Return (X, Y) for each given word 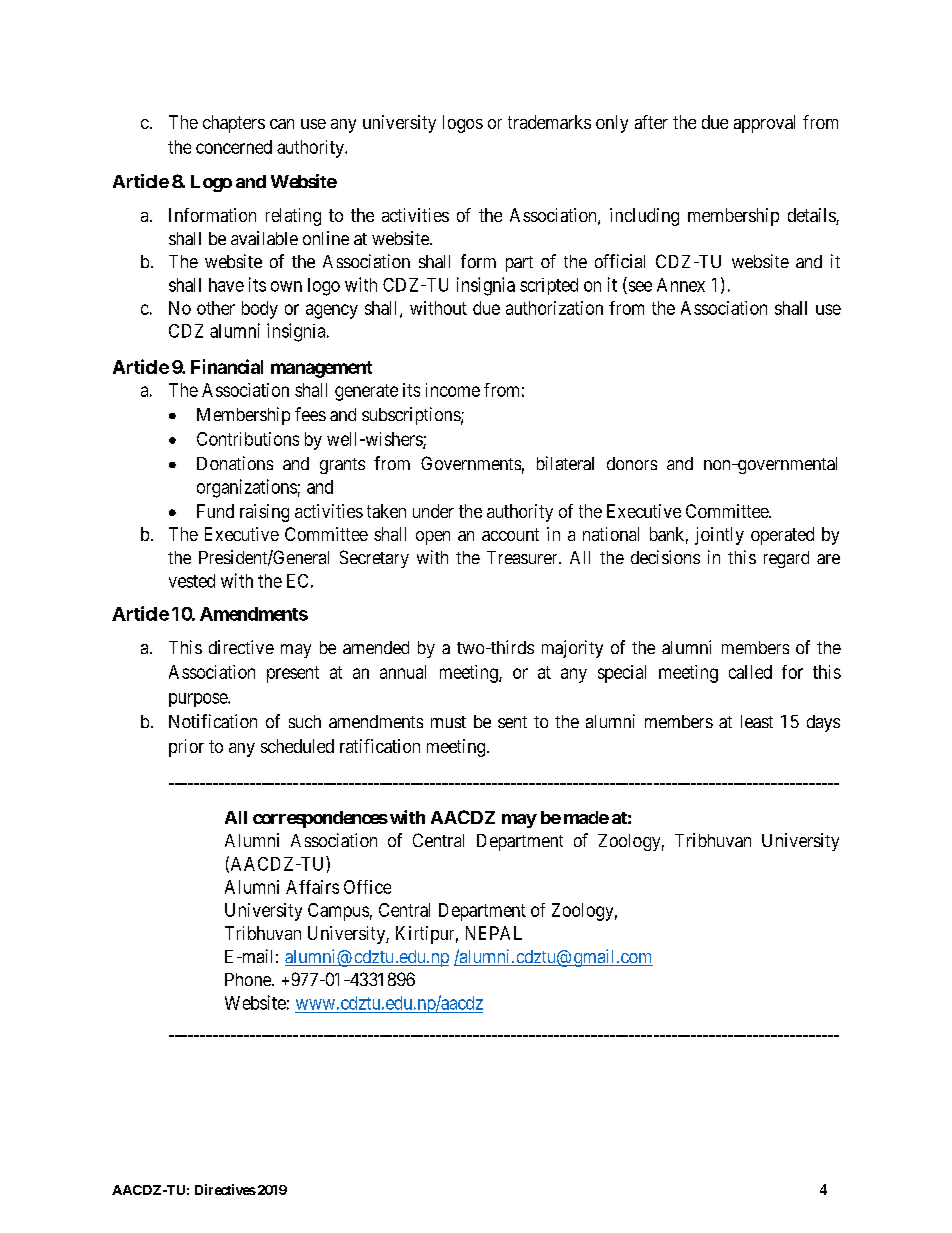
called (750, 672)
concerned (234, 147)
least (757, 721)
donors (632, 463)
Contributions (248, 439)
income (453, 390)
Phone (249, 979)
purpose (199, 700)
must (448, 722)
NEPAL (494, 933)
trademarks (549, 122)
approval (764, 124)
